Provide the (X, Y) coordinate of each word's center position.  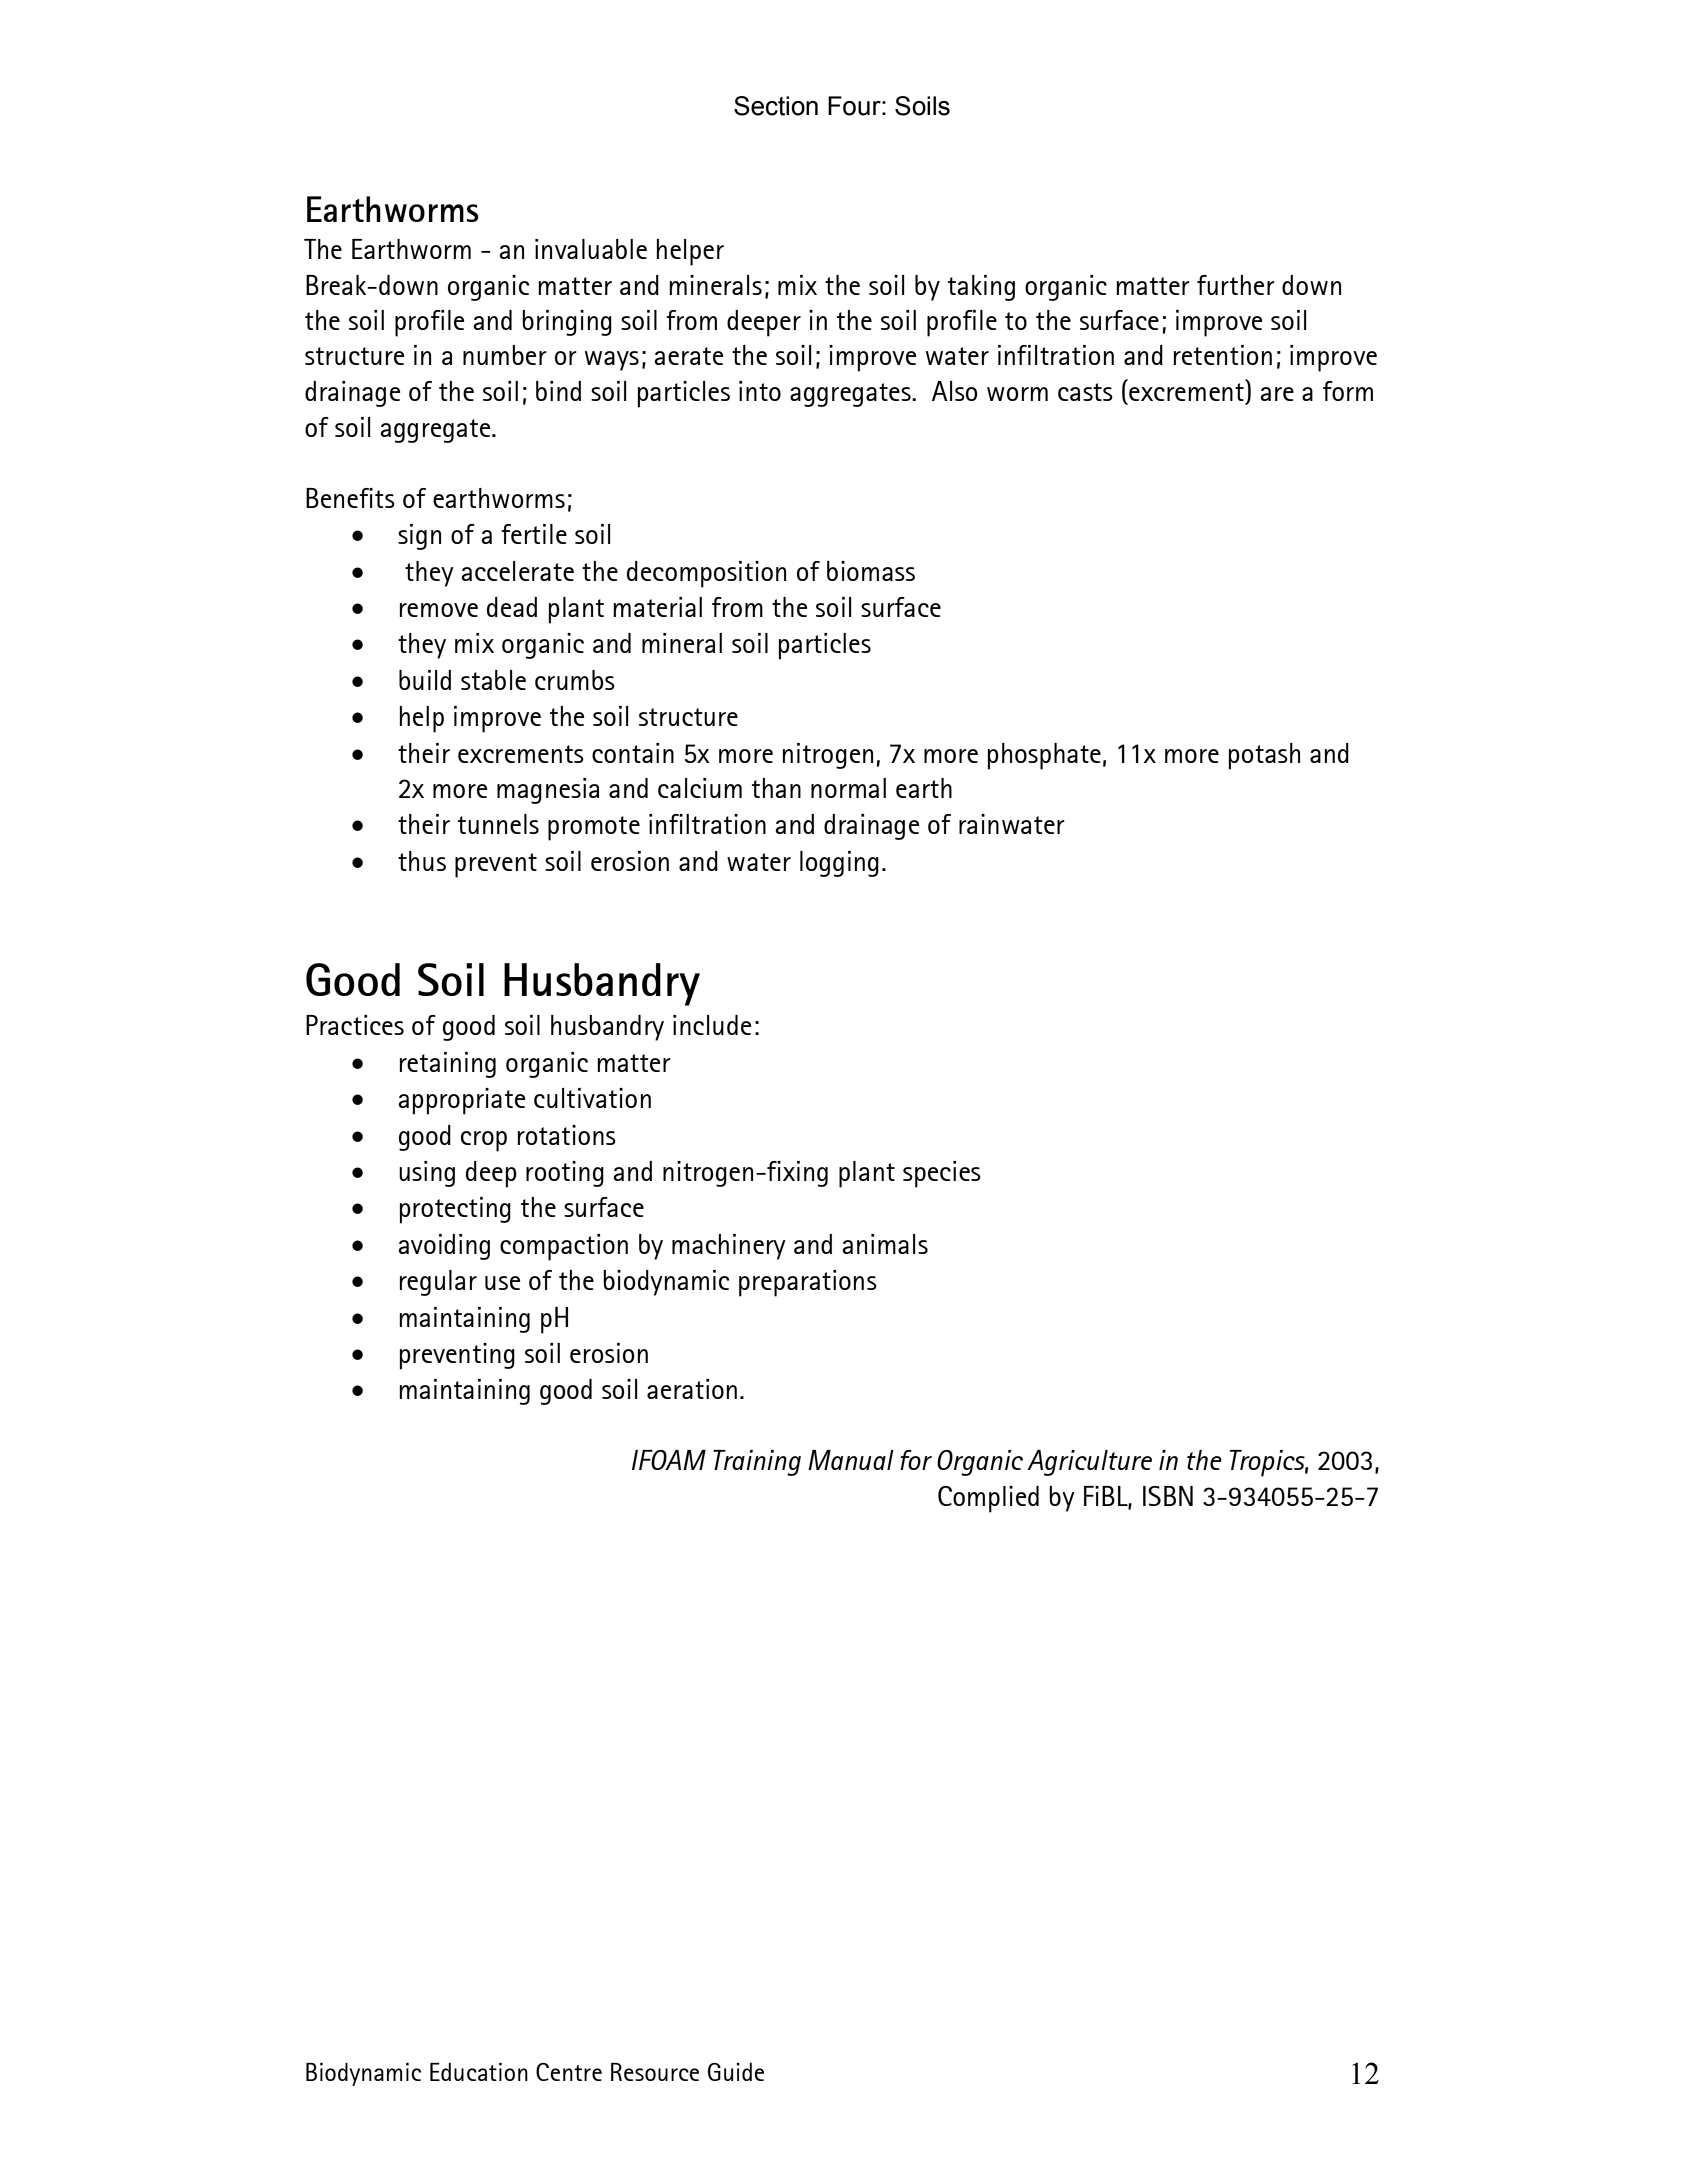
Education (479, 2072)
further (1236, 285)
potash (1264, 756)
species (942, 1174)
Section (776, 106)
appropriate (461, 1101)
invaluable (591, 249)
